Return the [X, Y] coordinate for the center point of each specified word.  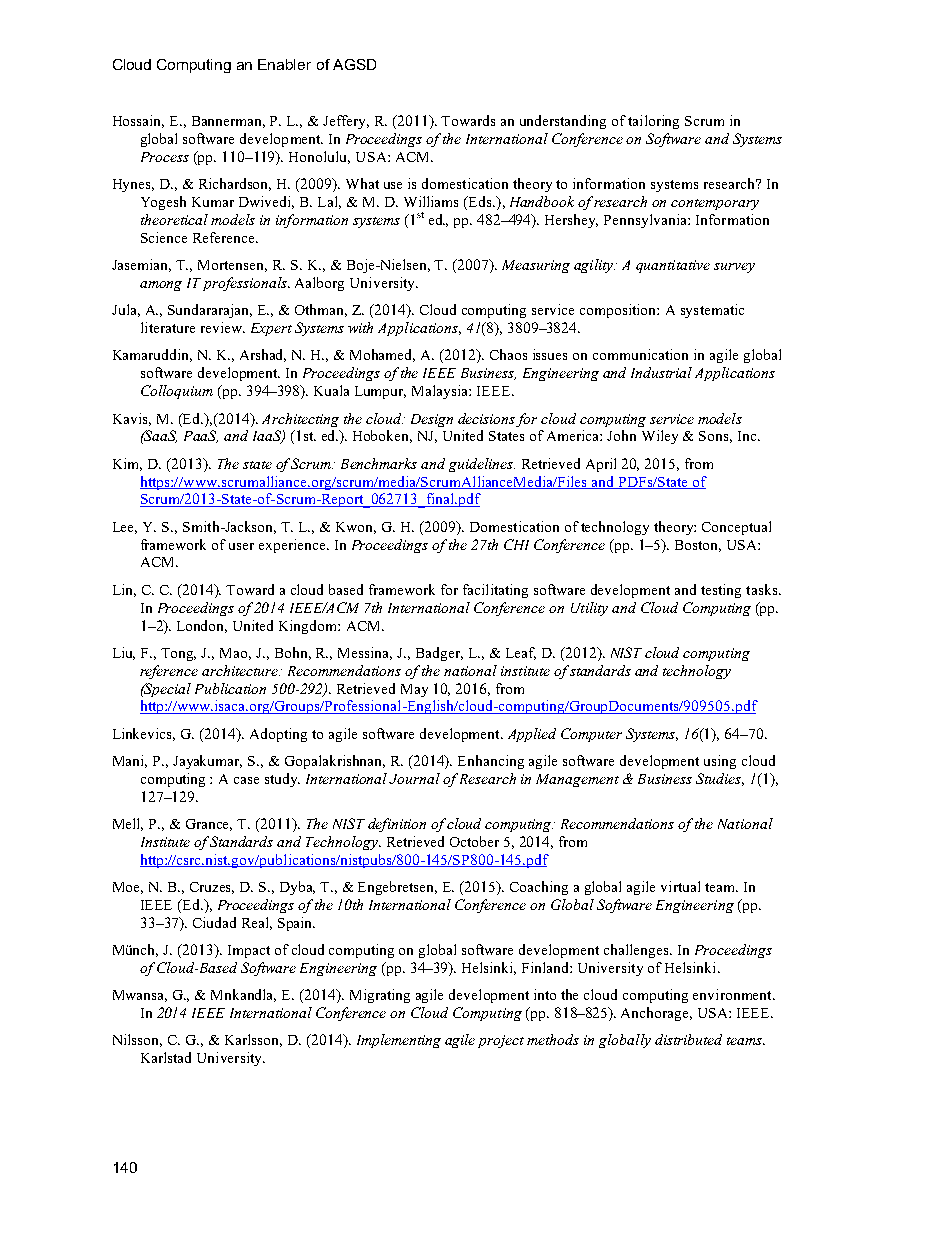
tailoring [653, 122]
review [223, 327]
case [246, 780]
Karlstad [166, 1057]
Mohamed [382, 355]
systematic [712, 311]
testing [721, 591]
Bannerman [228, 122]
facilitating [495, 591]
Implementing [399, 1041]
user [241, 546]
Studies [720, 779]
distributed [688, 1039]
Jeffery [346, 122]
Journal [414, 778]
